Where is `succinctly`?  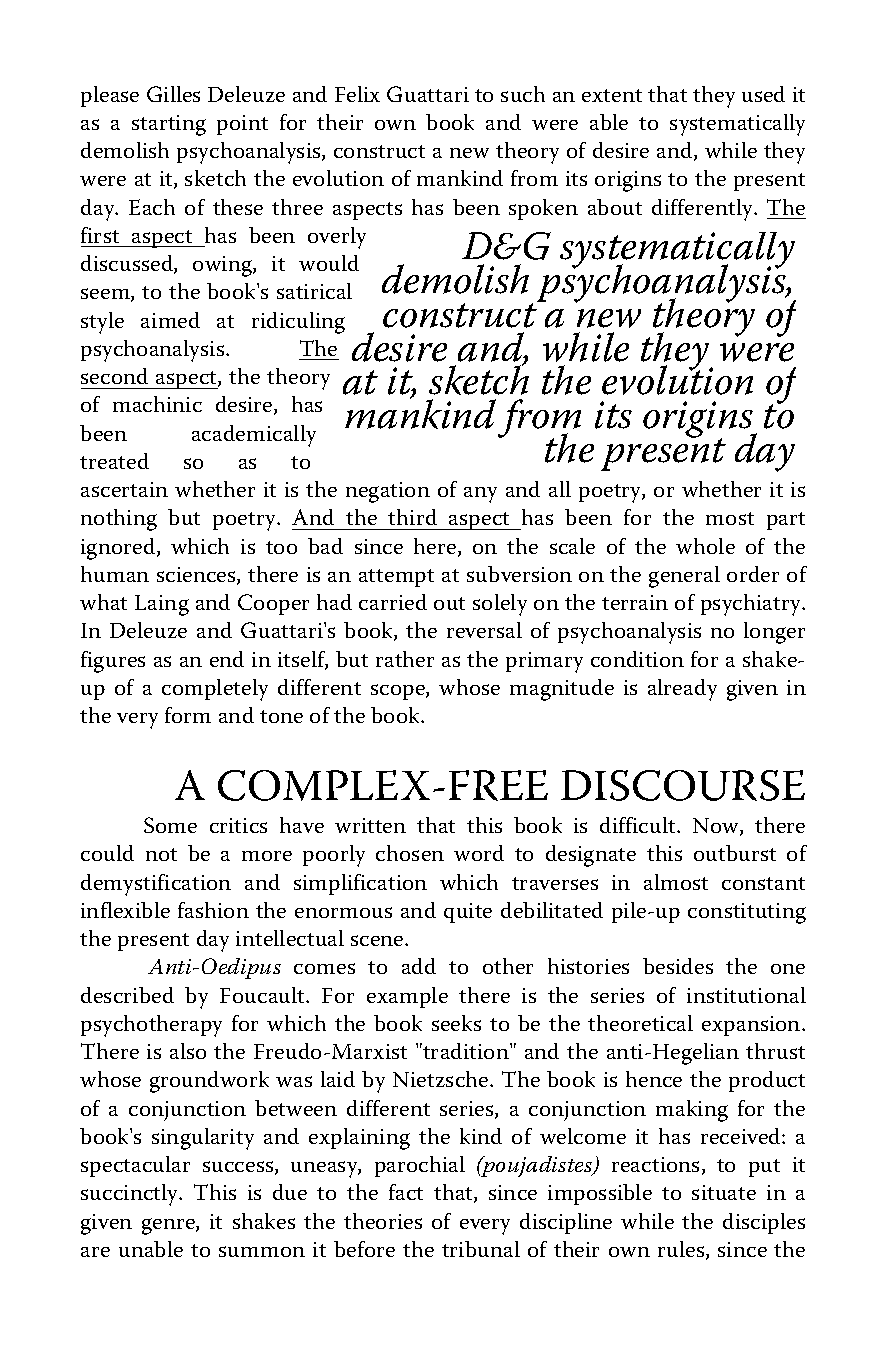
succinctly is located at coordinates (131, 1195).
